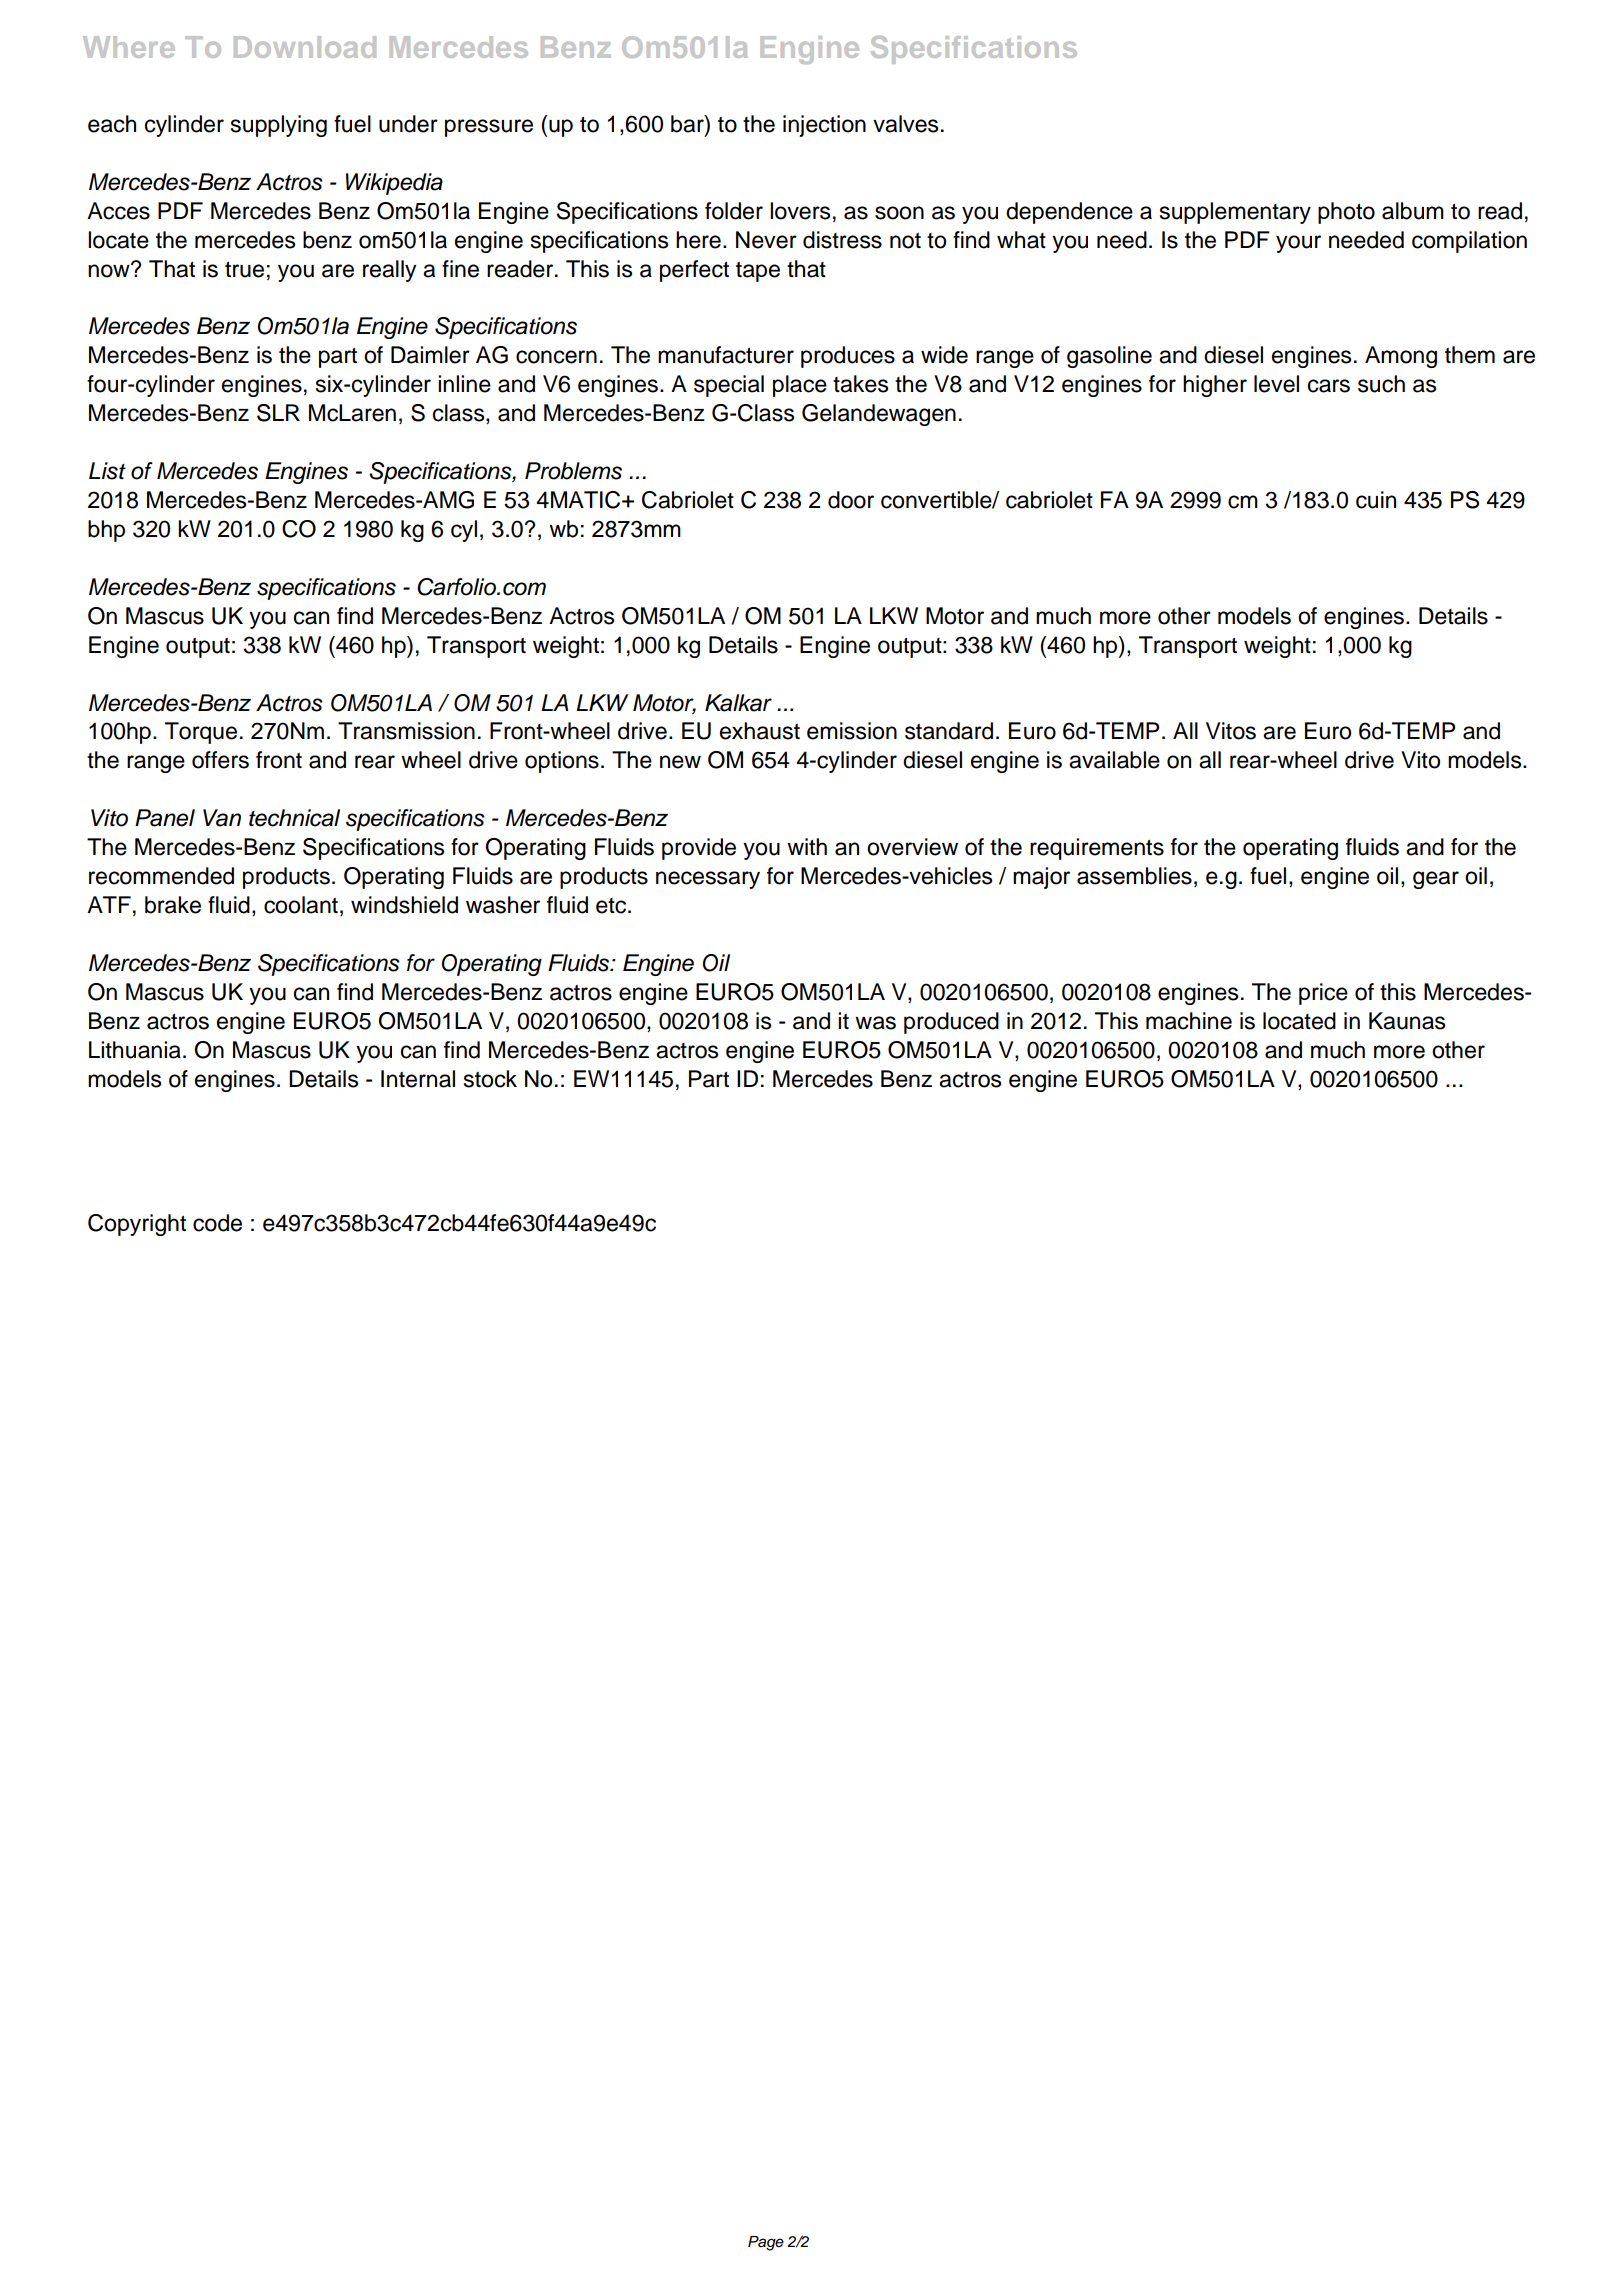  I want to click on stock, so click(490, 1079).
